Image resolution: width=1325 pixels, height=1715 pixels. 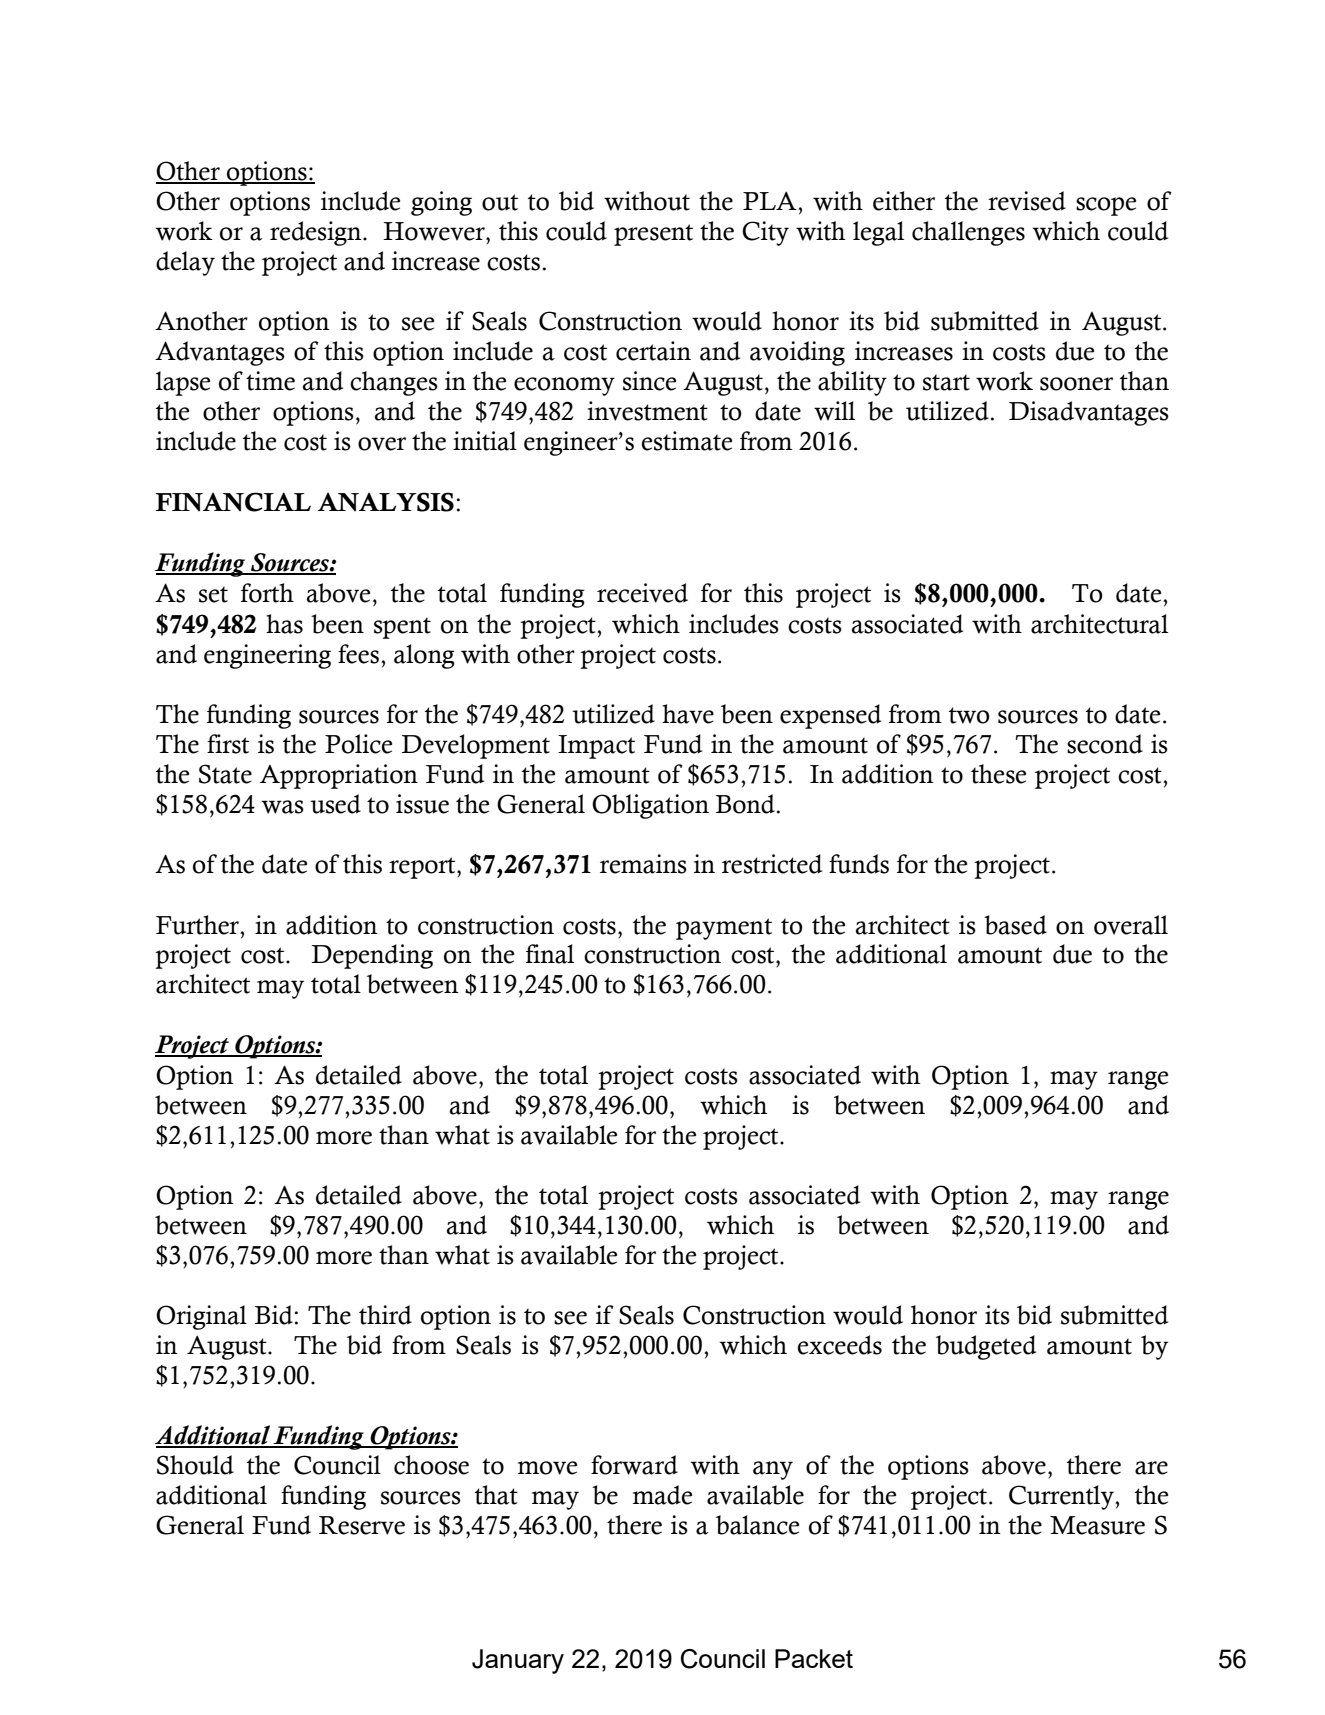 What do you see at coordinates (724, 929) in the image?
I see `payment` at bounding box center [724, 929].
